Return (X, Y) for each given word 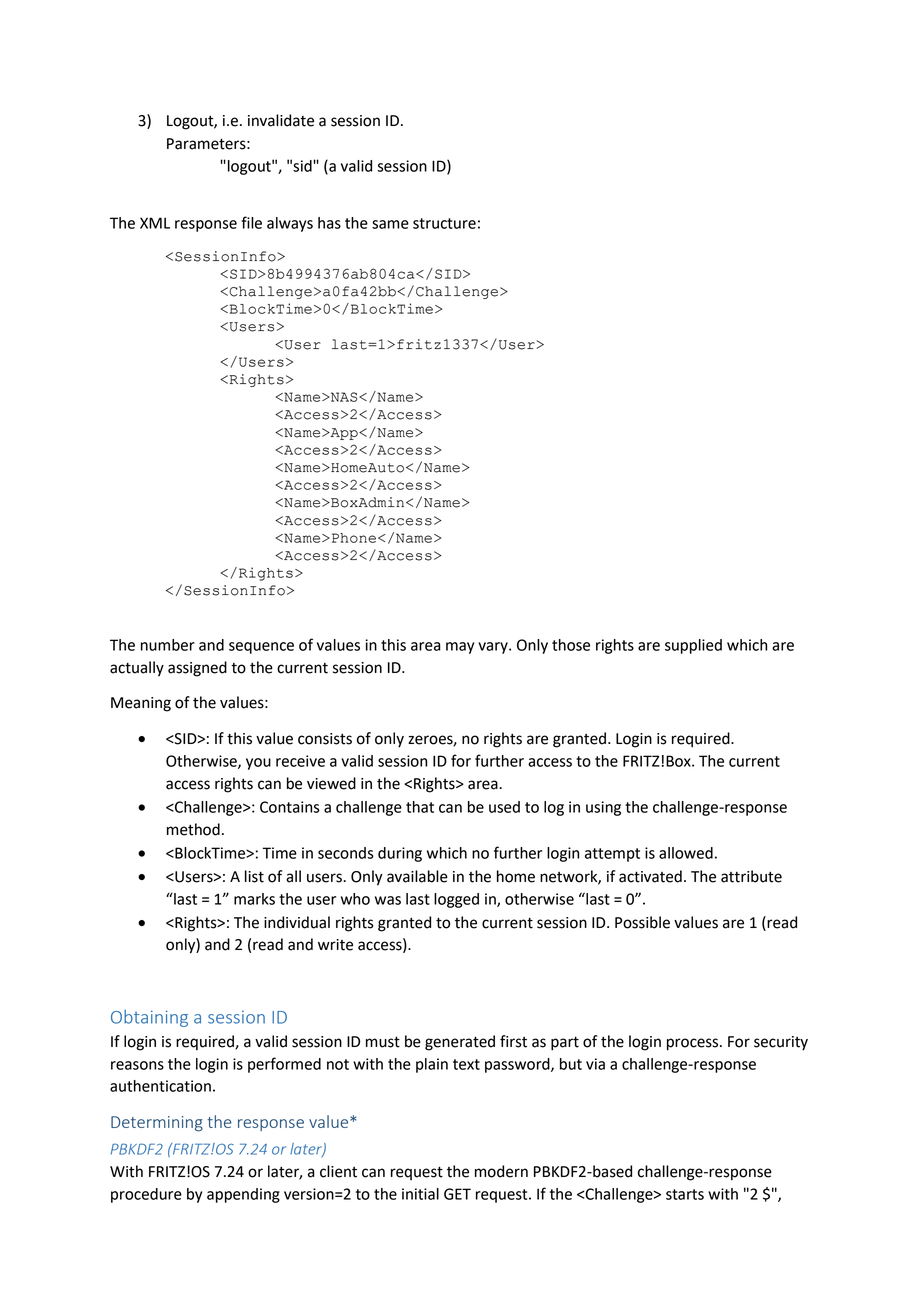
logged (456, 900)
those (571, 645)
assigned (197, 669)
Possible (642, 922)
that (420, 807)
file (251, 222)
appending (243, 1195)
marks (254, 899)
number (168, 645)
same (390, 224)
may (460, 648)
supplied (693, 646)
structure (444, 223)
